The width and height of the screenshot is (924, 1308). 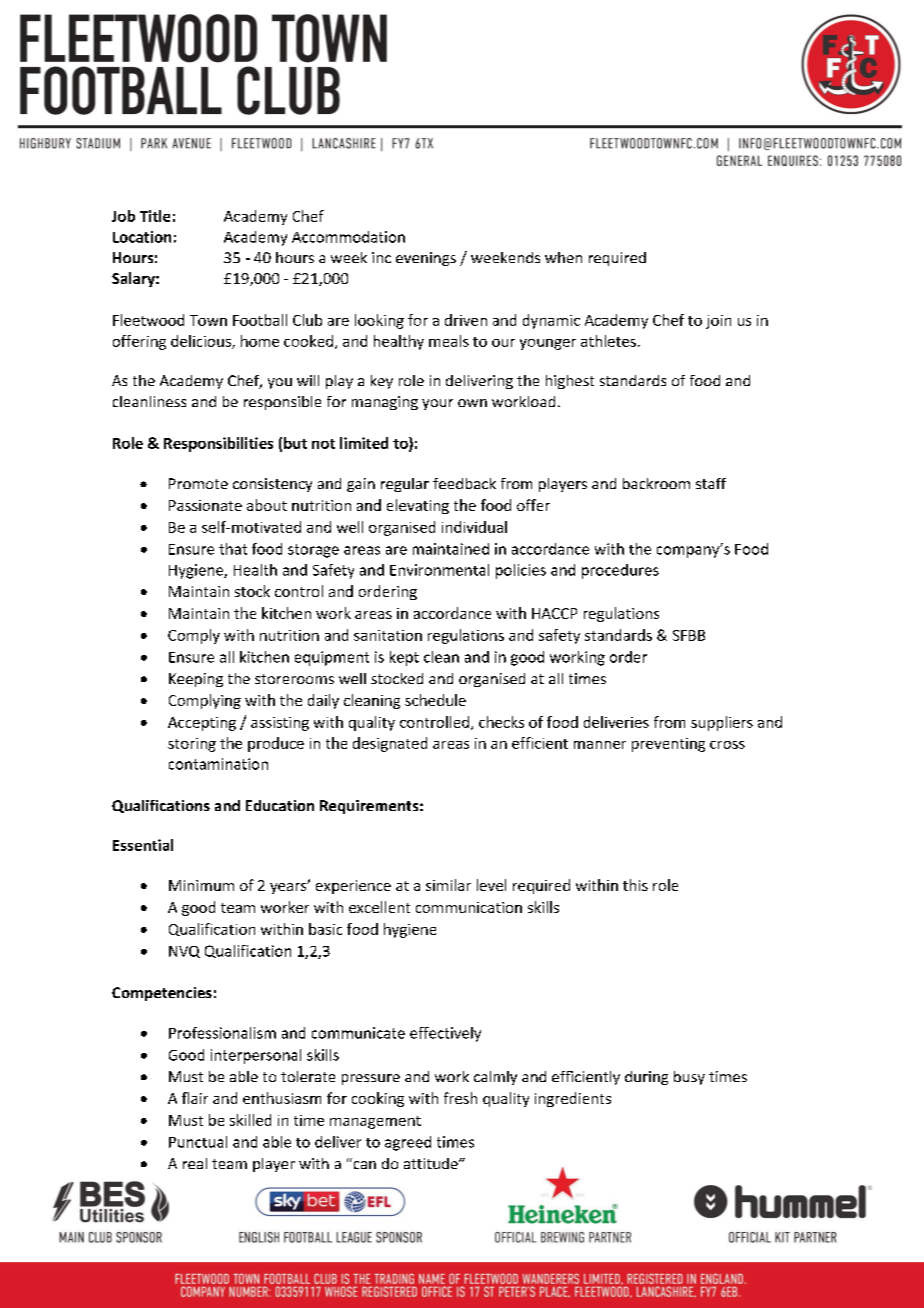 I want to click on when, so click(x=563, y=257).
